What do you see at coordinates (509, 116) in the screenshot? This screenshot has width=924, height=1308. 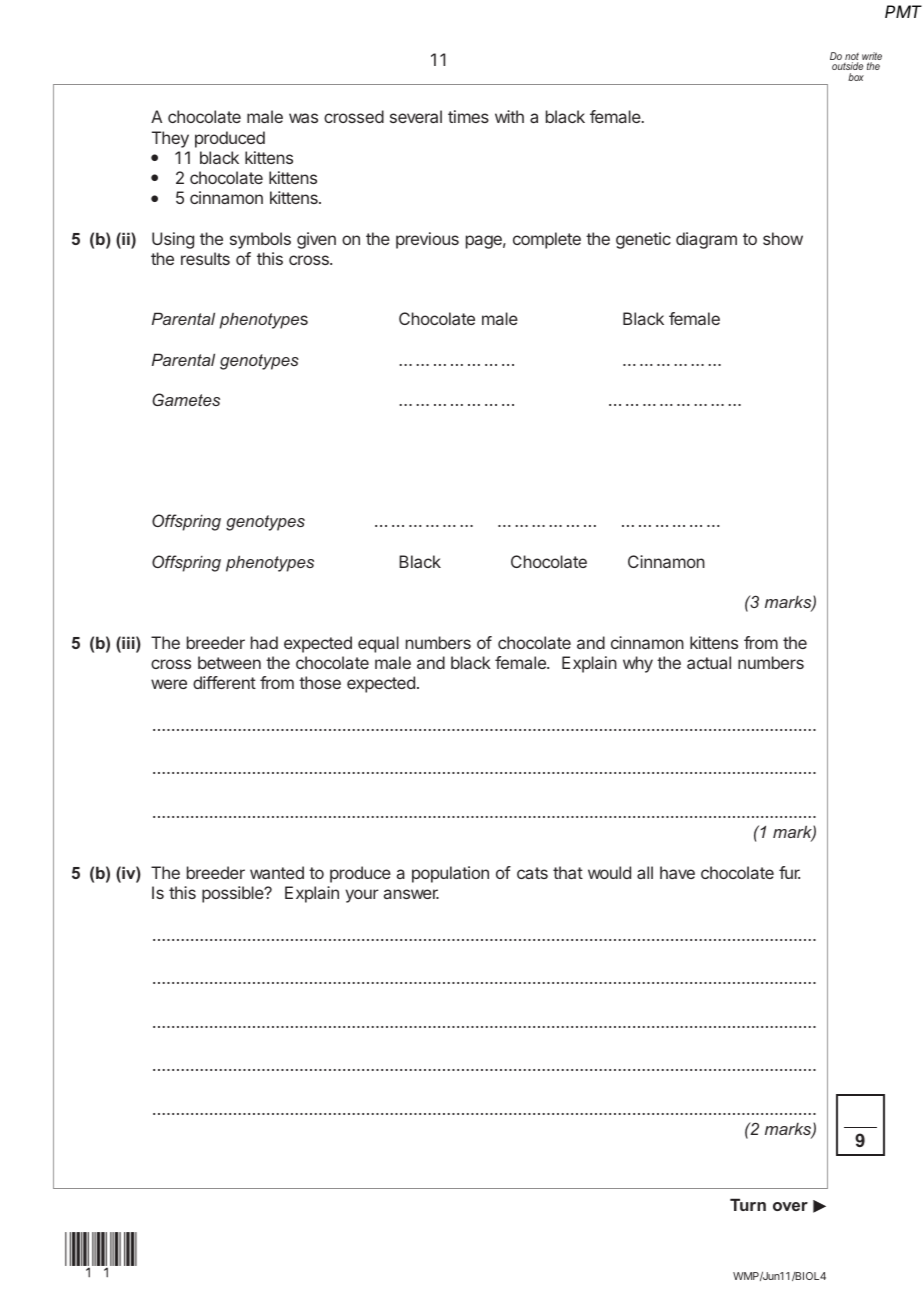 I see `with` at bounding box center [509, 116].
